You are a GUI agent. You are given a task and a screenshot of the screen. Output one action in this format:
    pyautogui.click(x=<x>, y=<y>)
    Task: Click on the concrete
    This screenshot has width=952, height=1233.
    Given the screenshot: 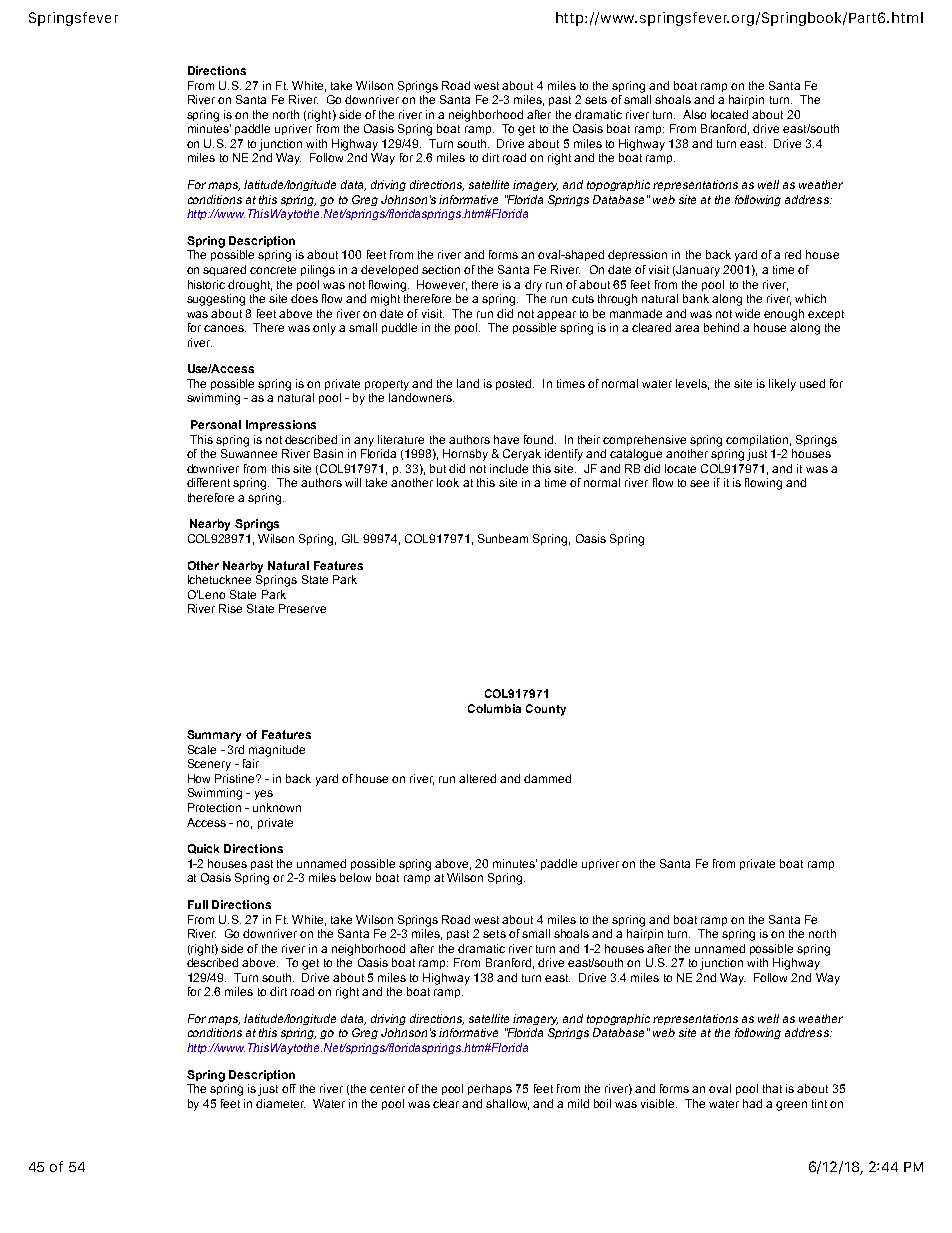 What is the action you would take?
    pyautogui.click(x=273, y=270)
